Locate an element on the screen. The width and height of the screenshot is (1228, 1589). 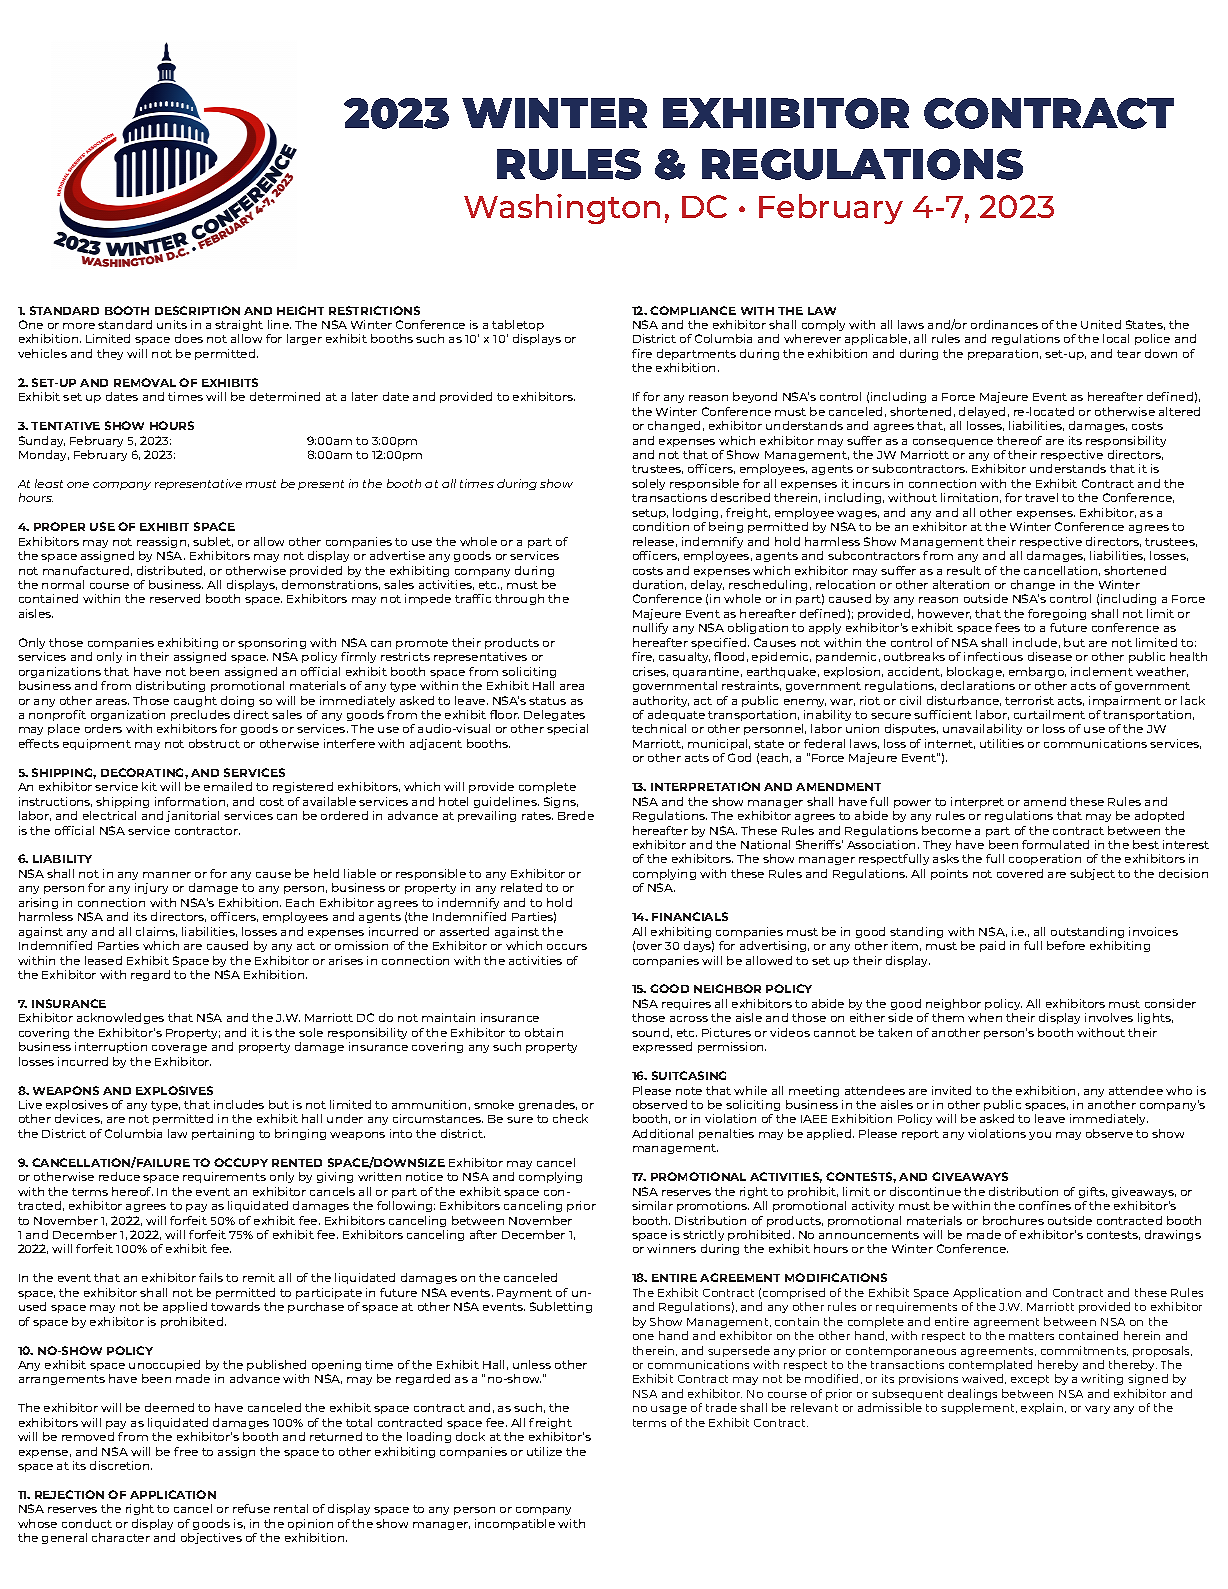
explain is located at coordinates (1043, 1408).
